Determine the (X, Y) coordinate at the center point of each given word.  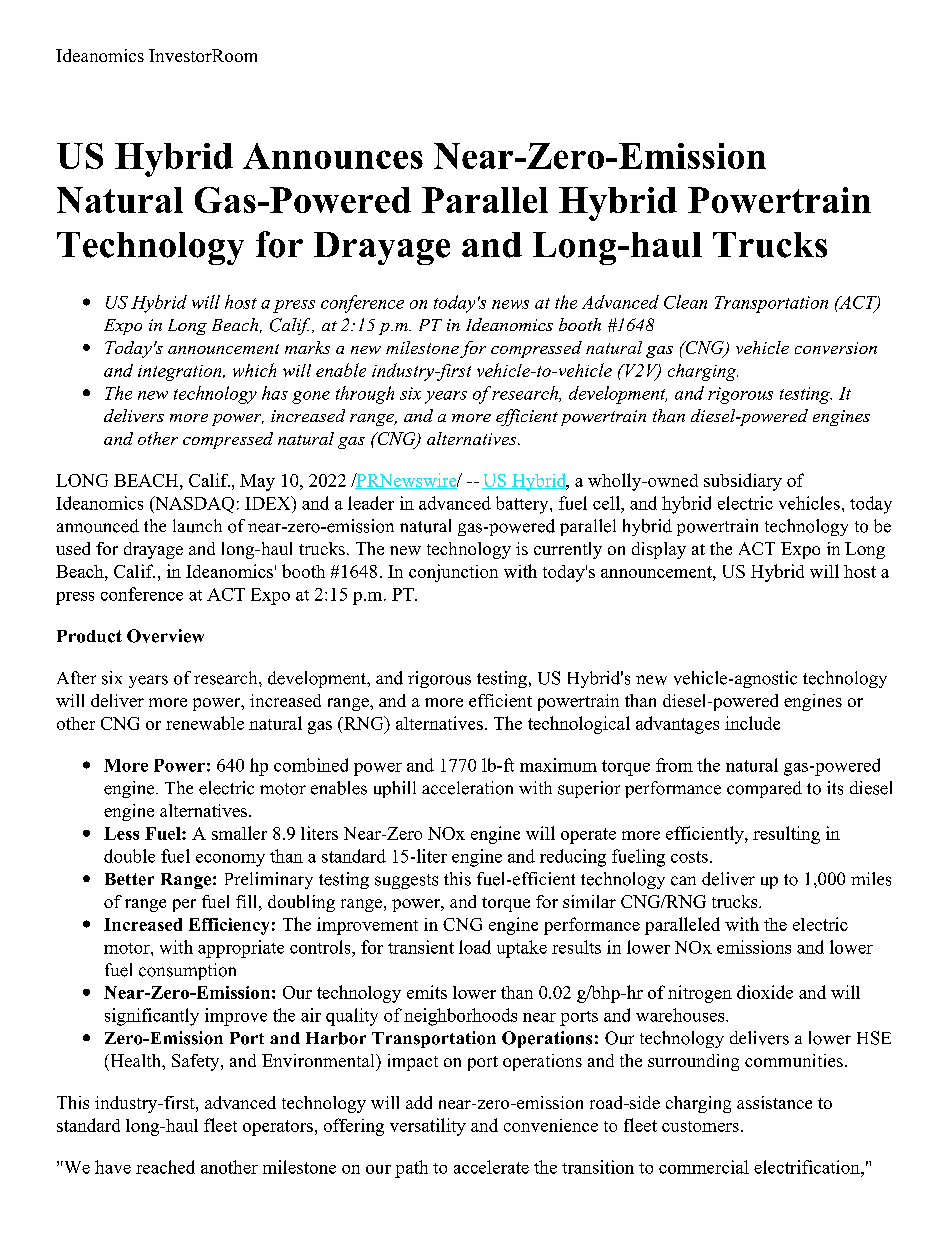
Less (121, 833)
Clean (685, 302)
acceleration (467, 788)
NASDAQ (193, 504)
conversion (836, 348)
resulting (786, 835)
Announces (333, 156)
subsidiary (743, 482)
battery (523, 505)
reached (165, 1167)
